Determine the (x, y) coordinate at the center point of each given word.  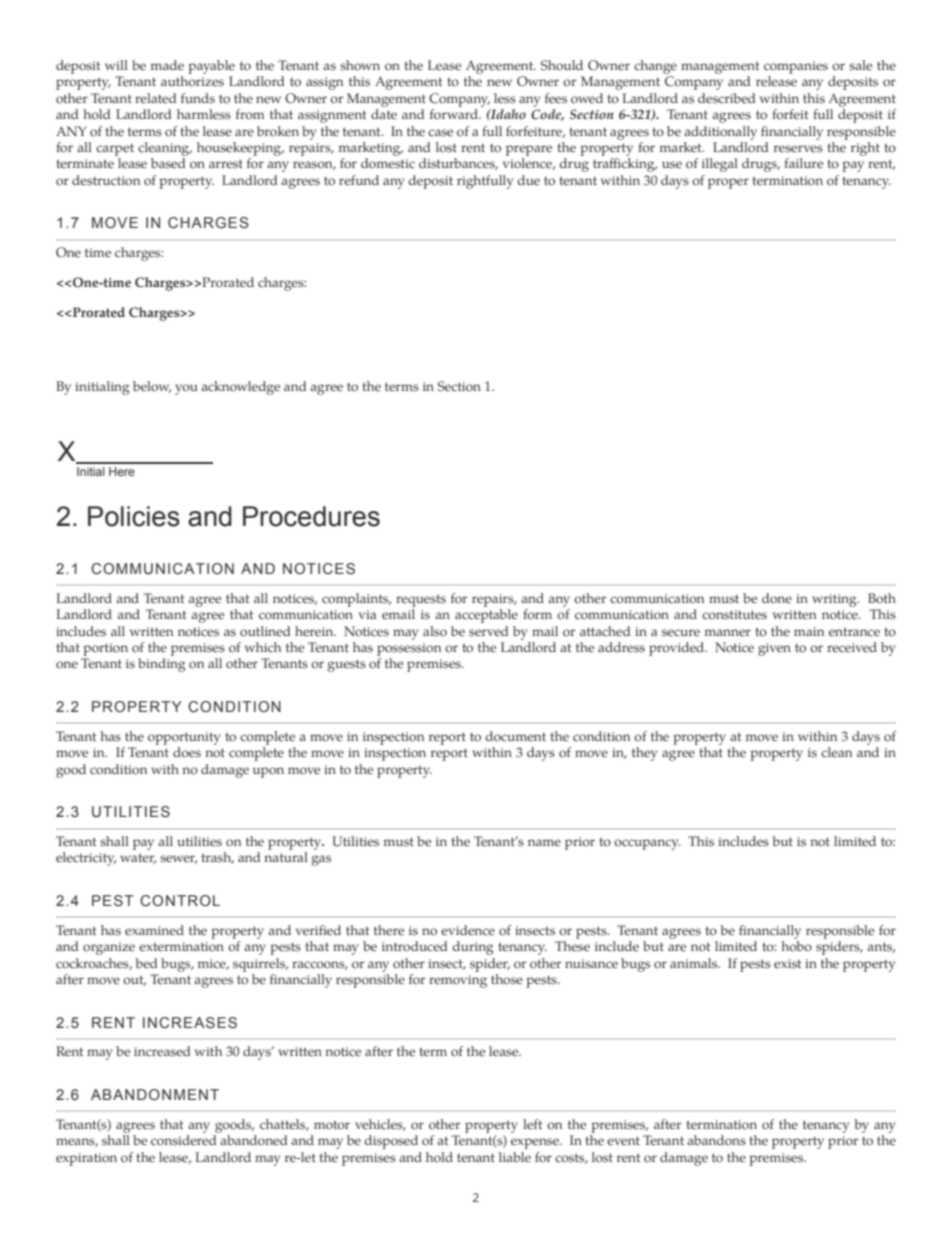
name (544, 843)
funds (198, 98)
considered (184, 1140)
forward (455, 114)
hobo (796, 946)
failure (803, 163)
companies (796, 67)
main (809, 631)
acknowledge (240, 388)
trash (217, 858)
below (152, 387)
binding (162, 665)
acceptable (486, 616)
